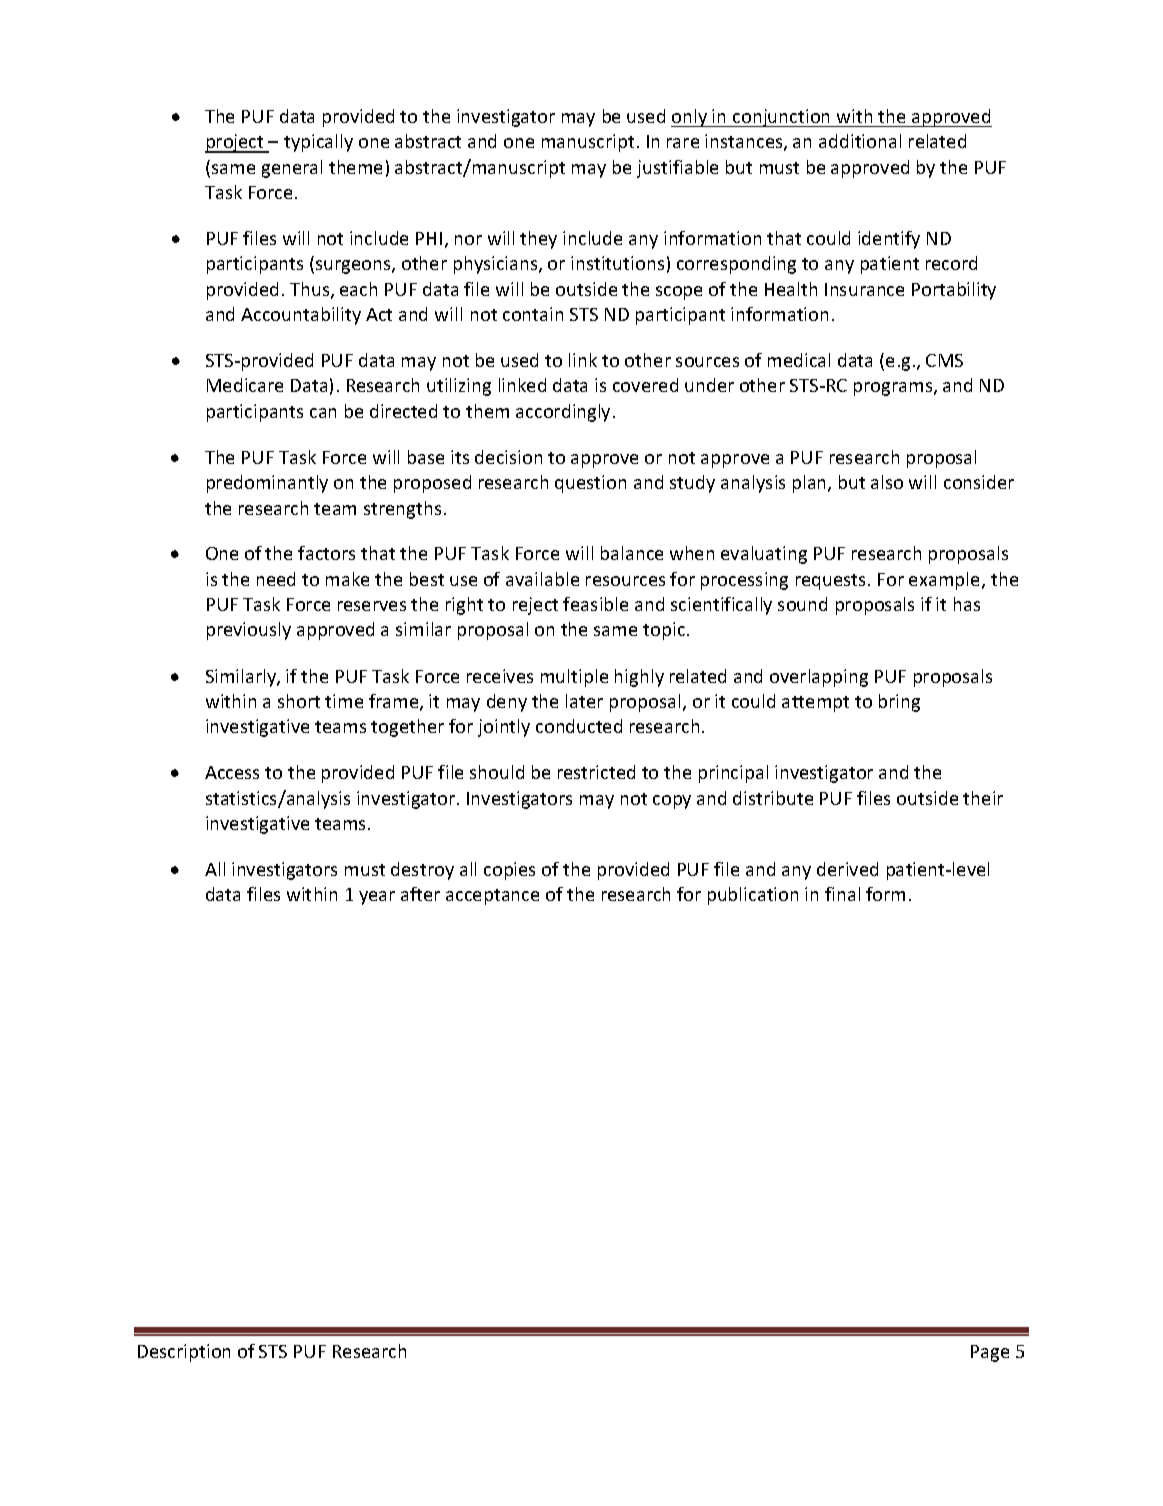  Describe the element at coordinates (326, 553) in the page. I see `factors` at that location.
